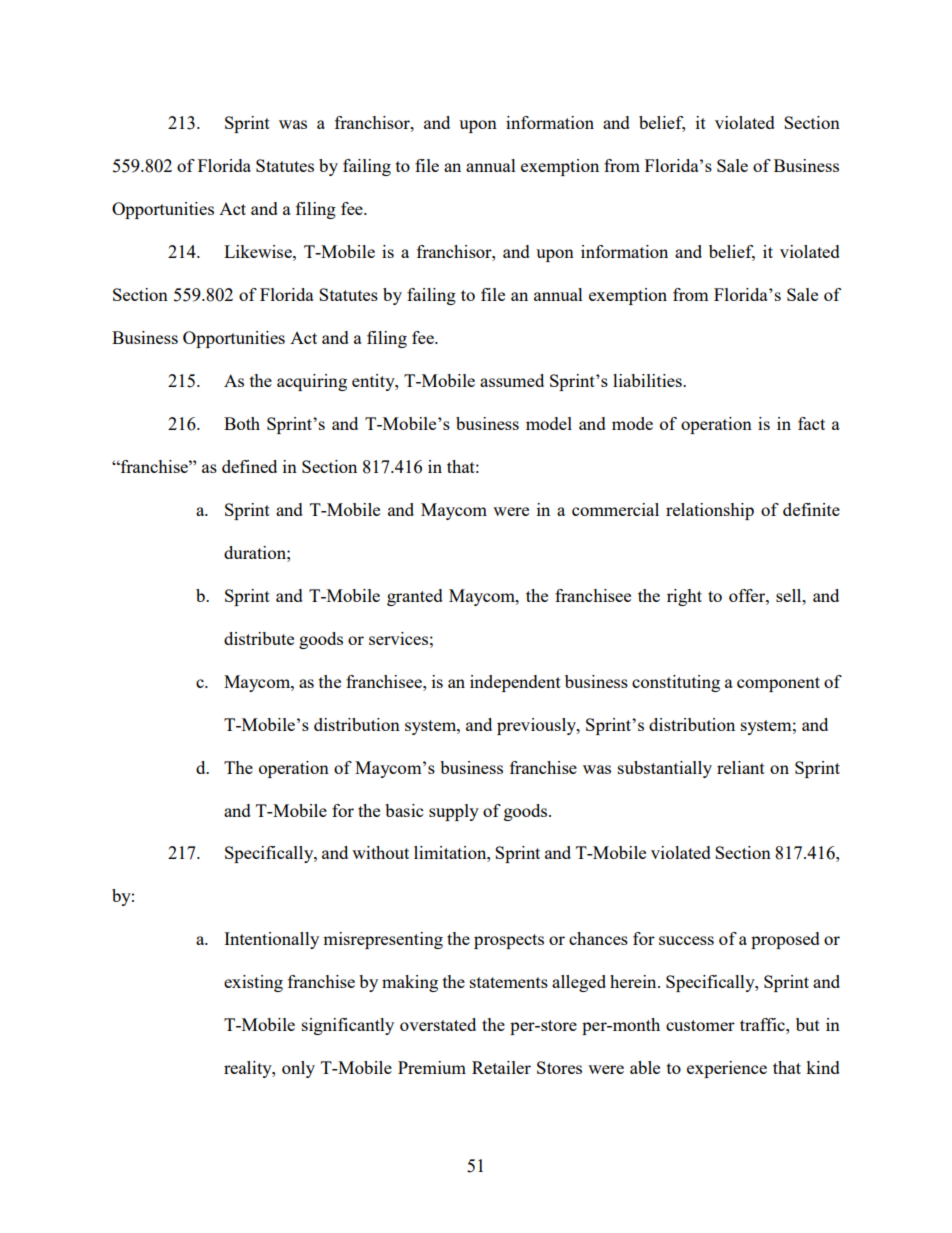 This document has height=1233, width=952. I want to click on prospects, so click(509, 941).
